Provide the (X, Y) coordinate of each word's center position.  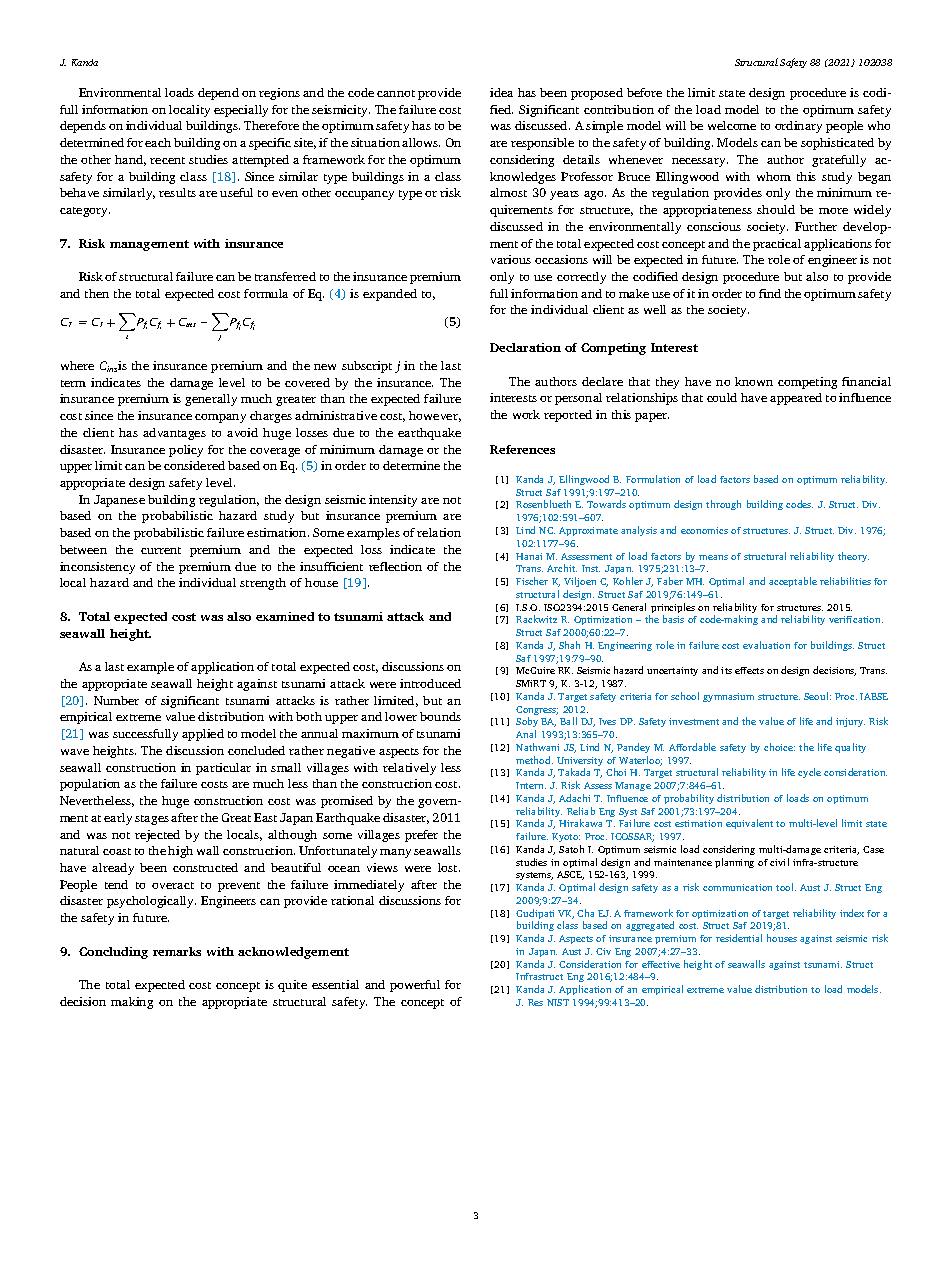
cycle (809, 773)
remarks (177, 951)
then (97, 293)
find (770, 293)
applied (203, 735)
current (161, 550)
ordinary (798, 127)
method (534, 760)
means (713, 557)
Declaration (525, 347)
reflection (395, 566)
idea (501, 92)
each (158, 142)
